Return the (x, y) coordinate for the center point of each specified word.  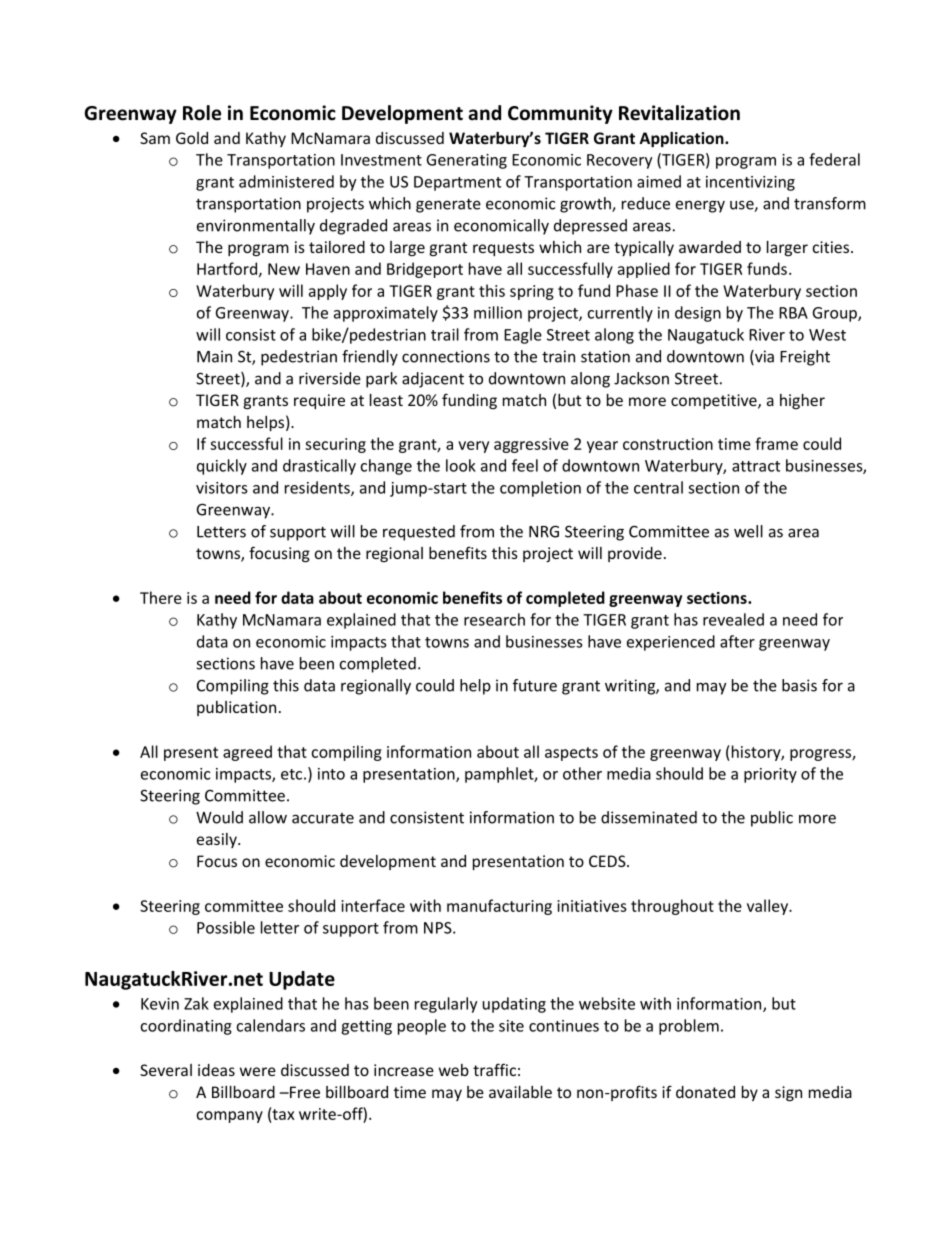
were (258, 1071)
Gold (192, 138)
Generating (467, 161)
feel (525, 465)
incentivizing (750, 183)
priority (770, 775)
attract (756, 466)
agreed (247, 753)
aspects (571, 754)
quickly (222, 467)
